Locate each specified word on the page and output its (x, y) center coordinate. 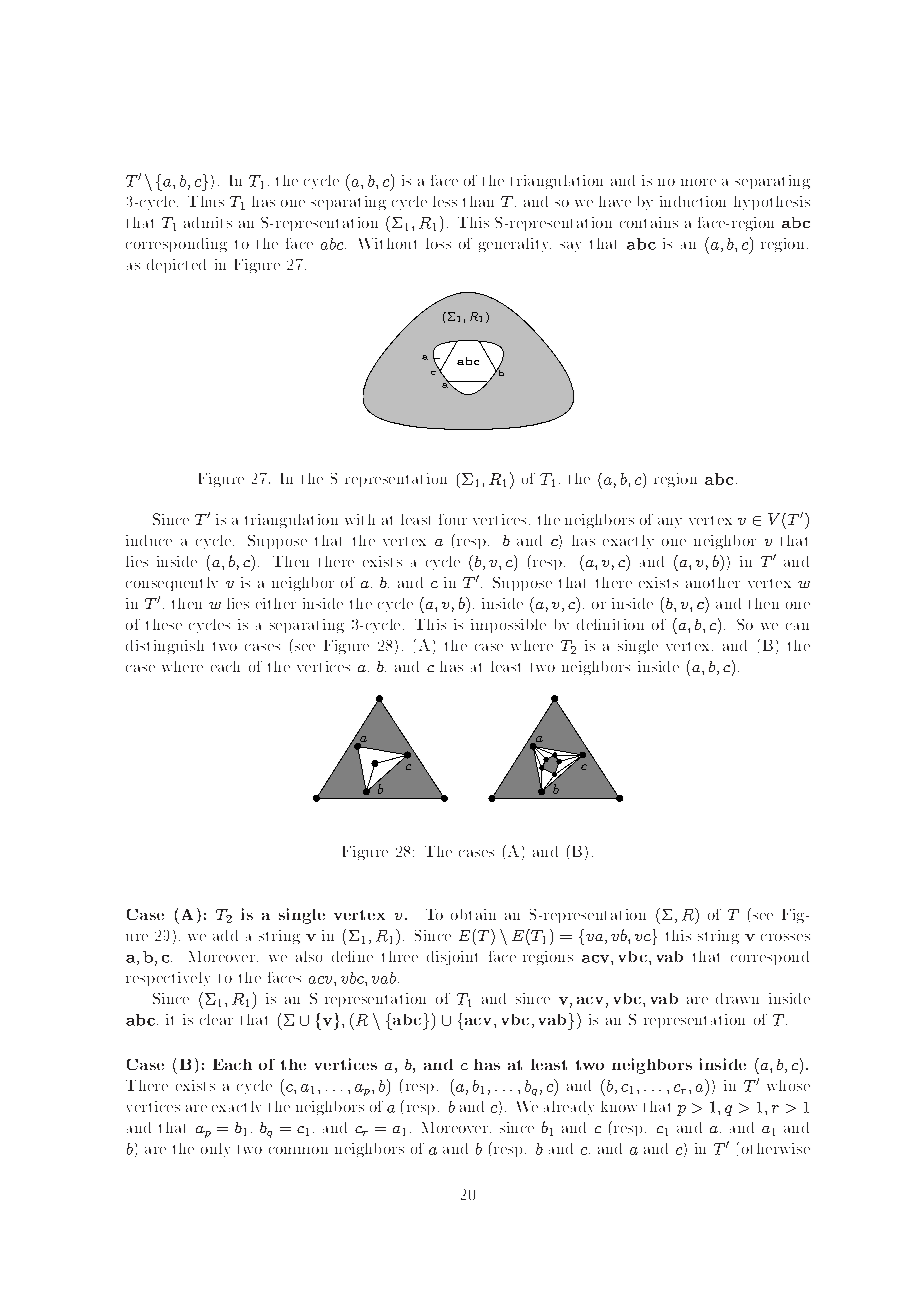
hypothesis (772, 203)
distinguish (165, 647)
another (713, 582)
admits (208, 222)
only (215, 1150)
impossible (508, 626)
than (478, 201)
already (569, 1108)
